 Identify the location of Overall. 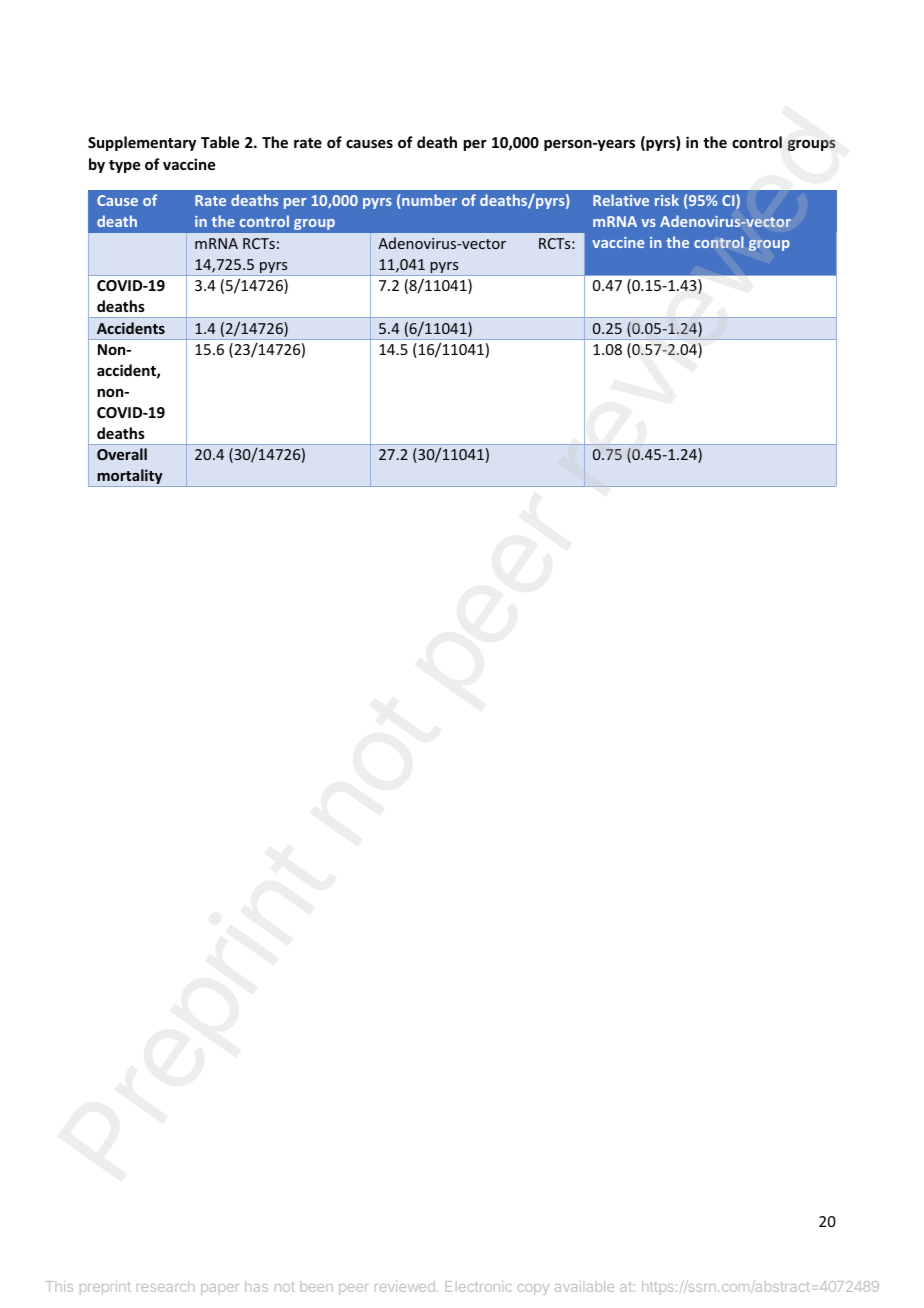
(122, 454).
